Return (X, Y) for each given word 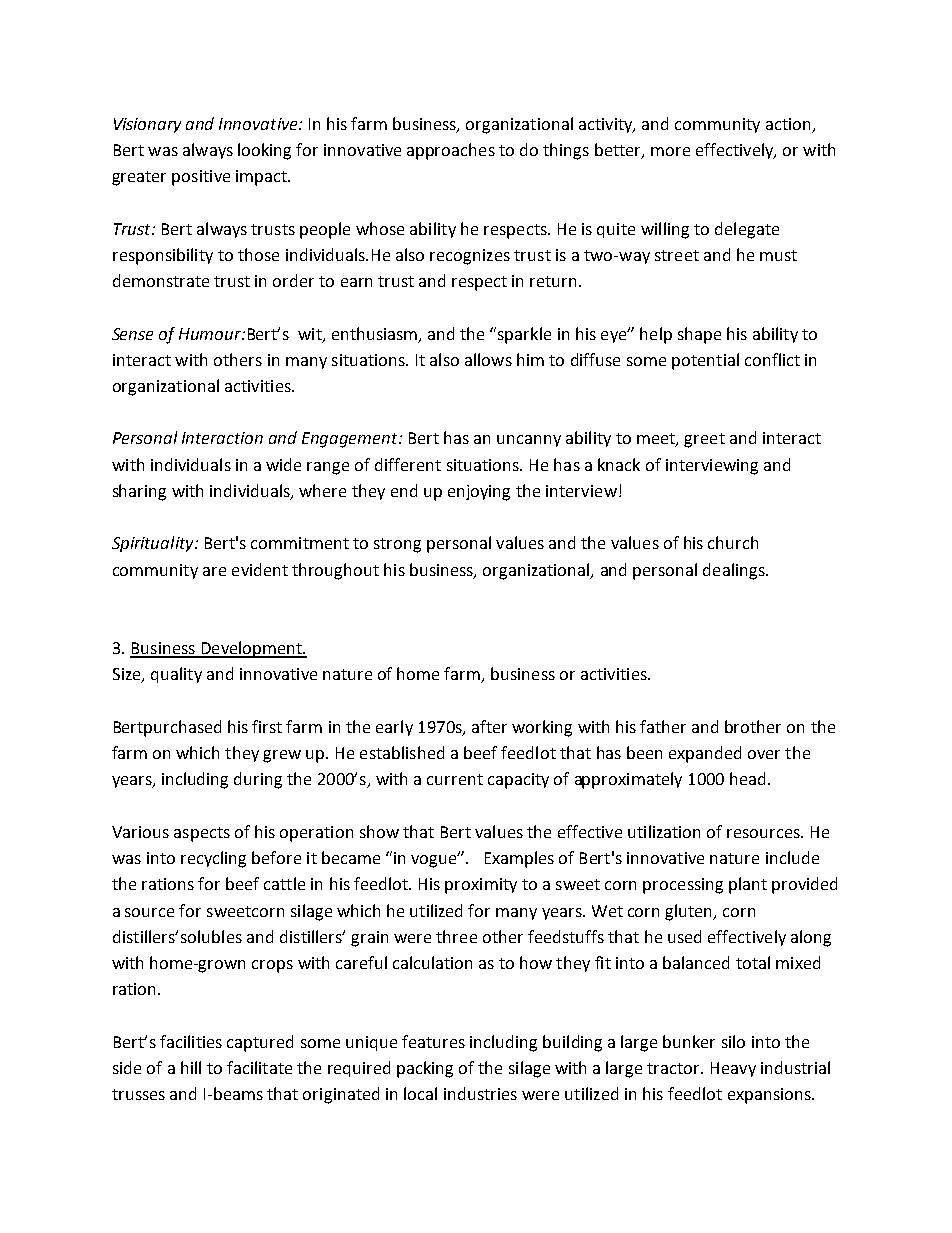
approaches (451, 151)
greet (704, 440)
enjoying (479, 493)
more (670, 151)
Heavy (733, 1069)
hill (191, 1067)
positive (201, 178)
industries (480, 1093)
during (258, 780)
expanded (705, 754)
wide (283, 464)
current (455, 779)
